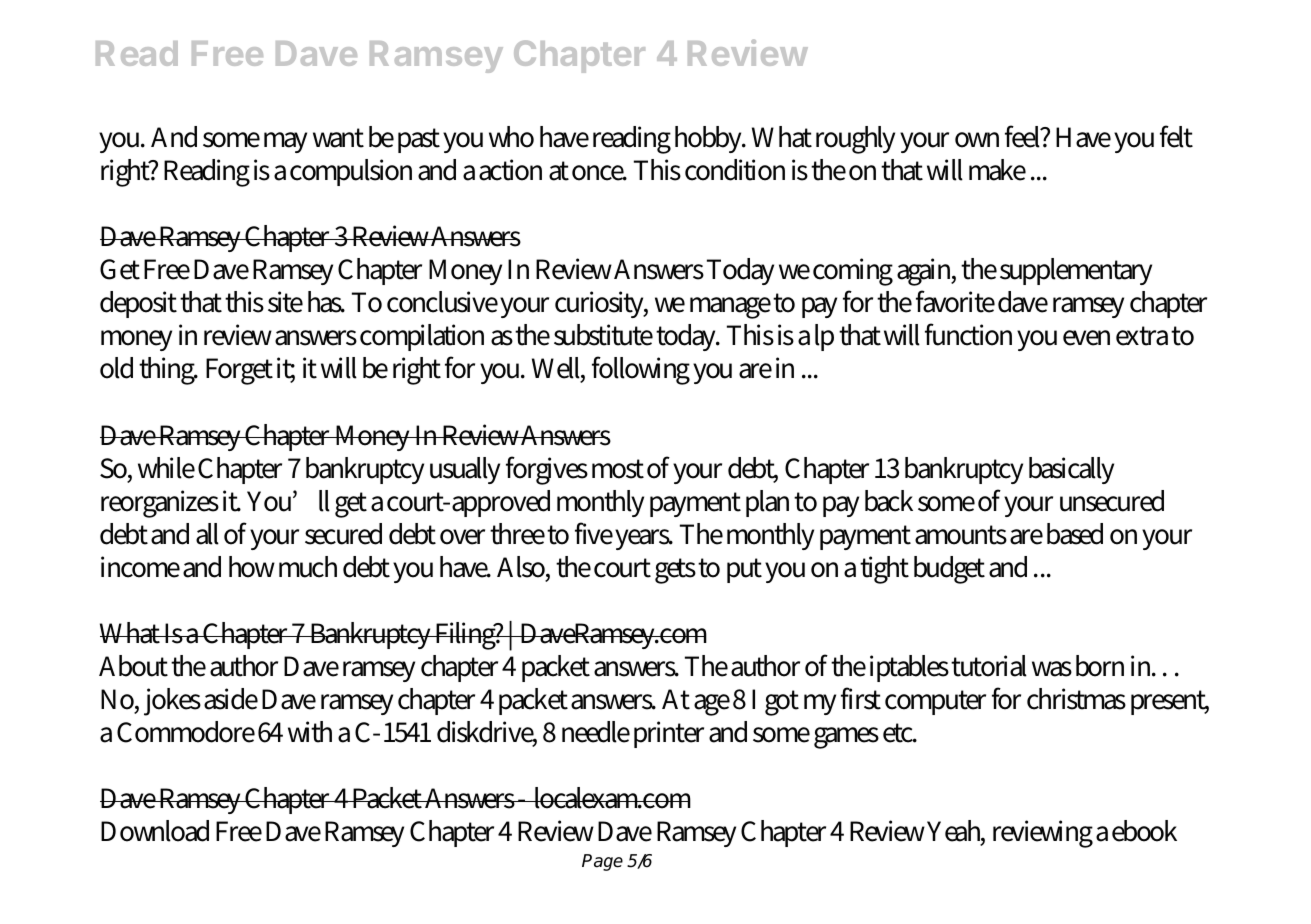 This screenshot has height=924, width=1311. I want to click on aside, so click(231, 699).
